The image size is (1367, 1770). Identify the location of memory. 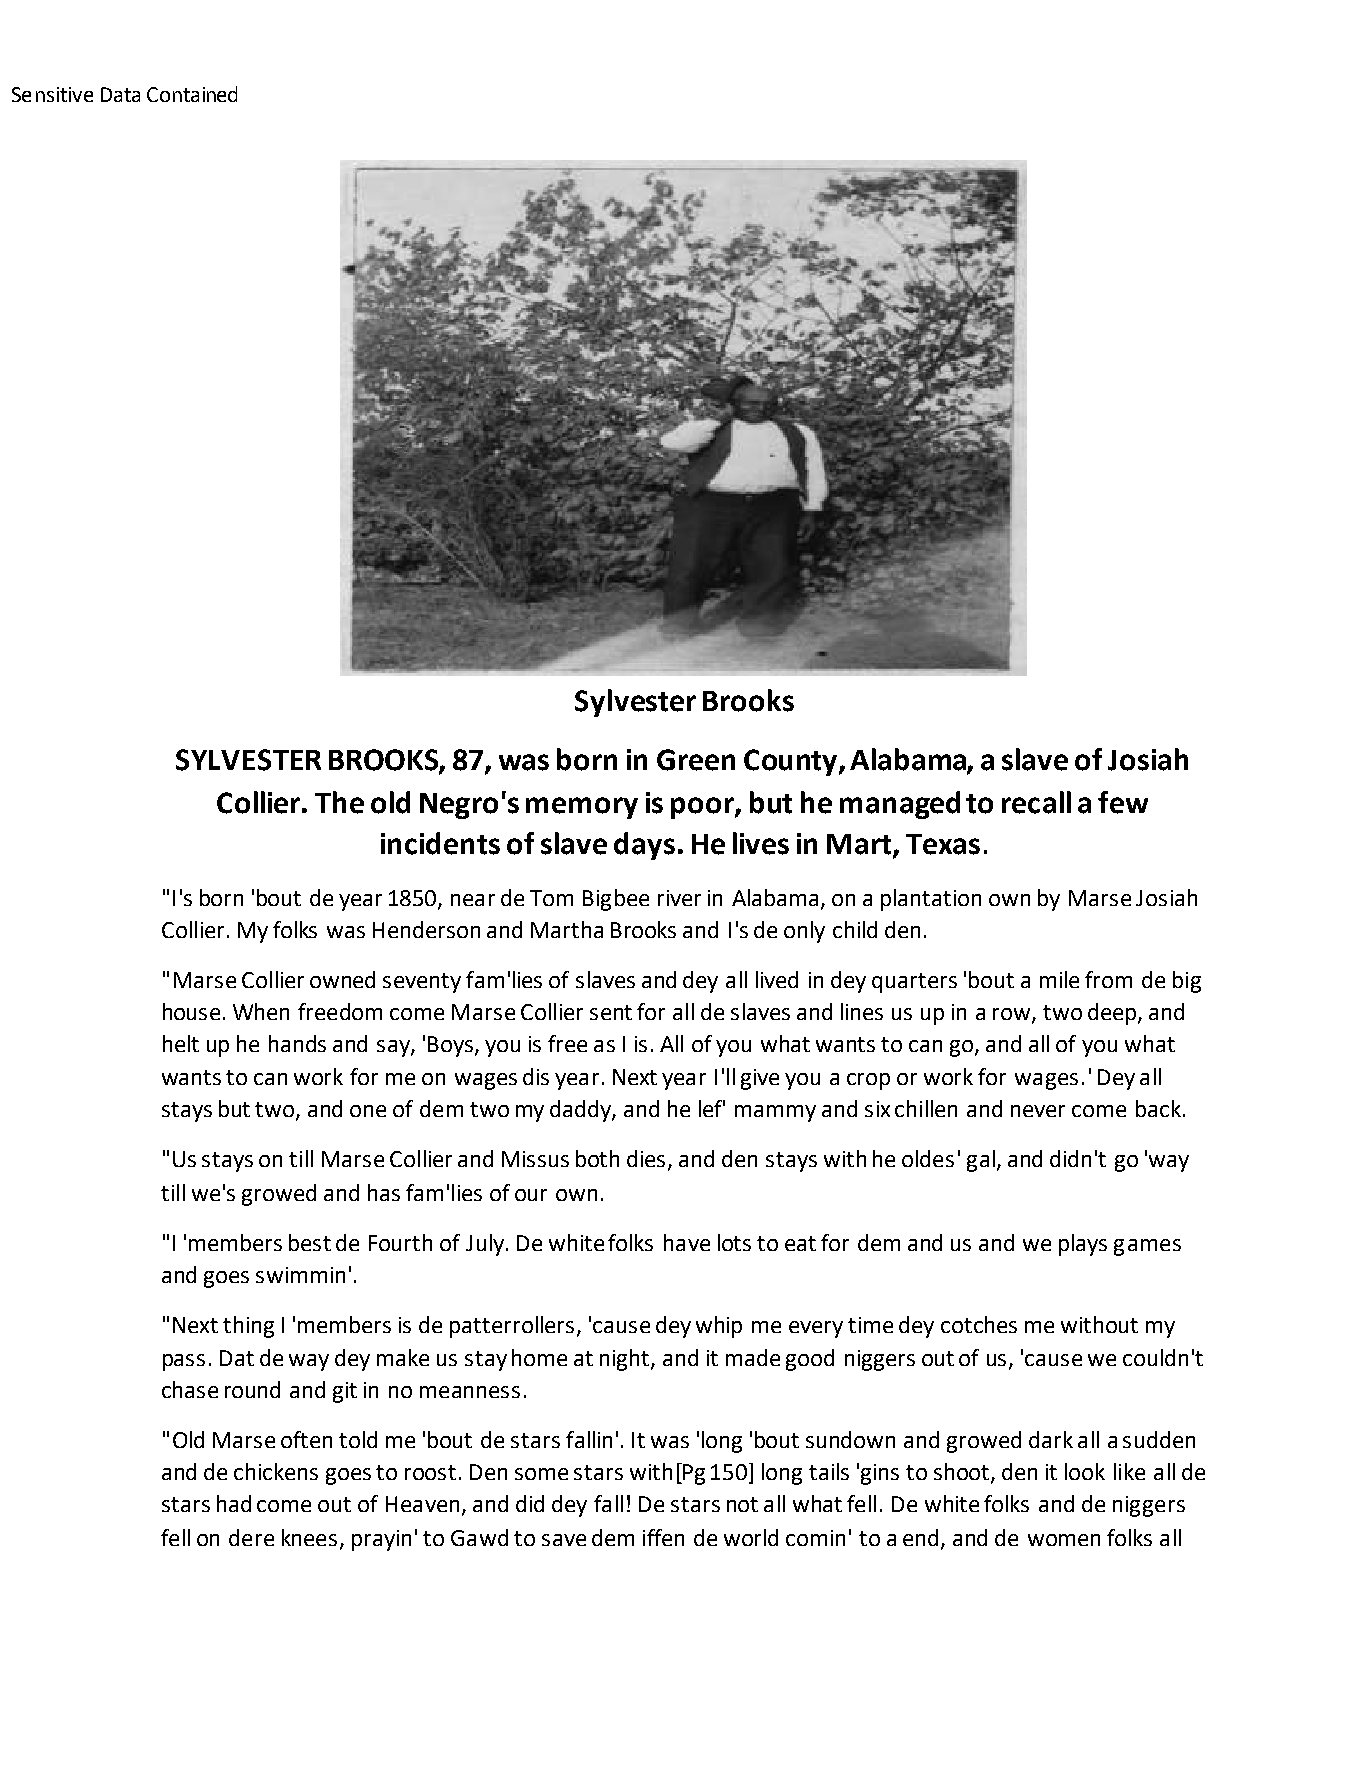
(582, 808).
